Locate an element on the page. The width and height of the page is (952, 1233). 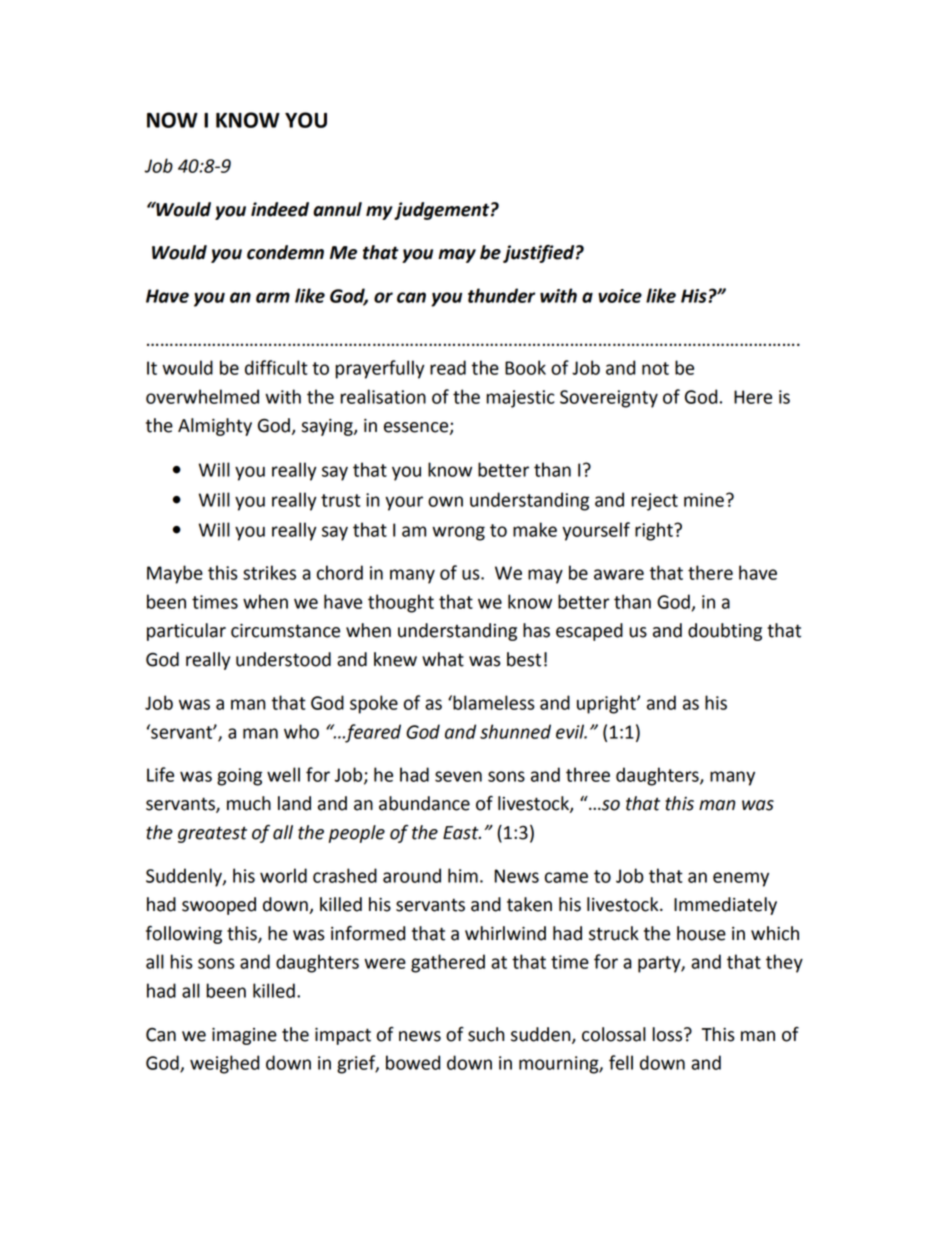
voice is located at coordinates (620, 296).
